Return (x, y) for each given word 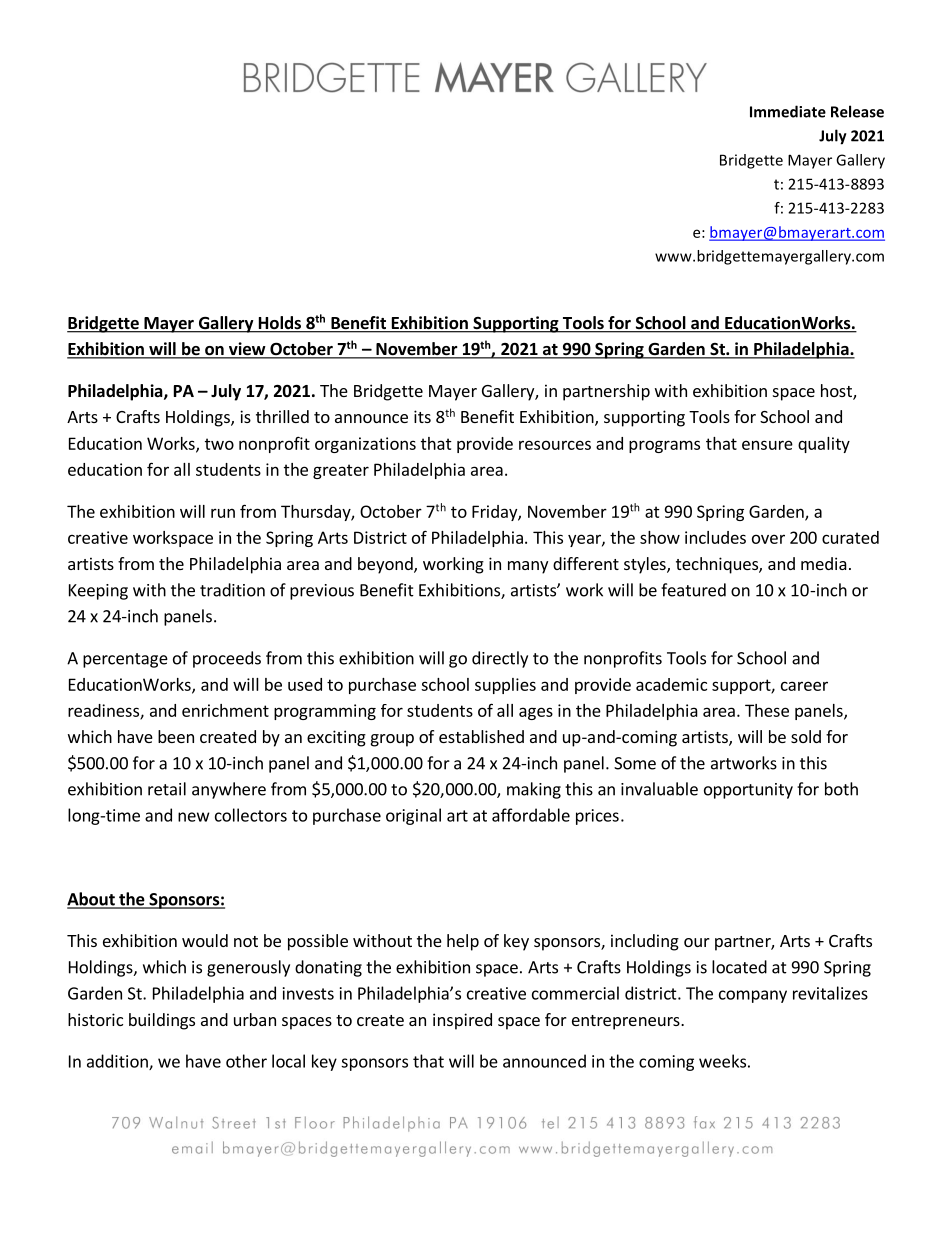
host (837, 392)
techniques (718, 565)
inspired (462, 1021)
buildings (162, 1021)
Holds (279, 324)
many (528, 567)
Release (857, 111)
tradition (232, 590)
